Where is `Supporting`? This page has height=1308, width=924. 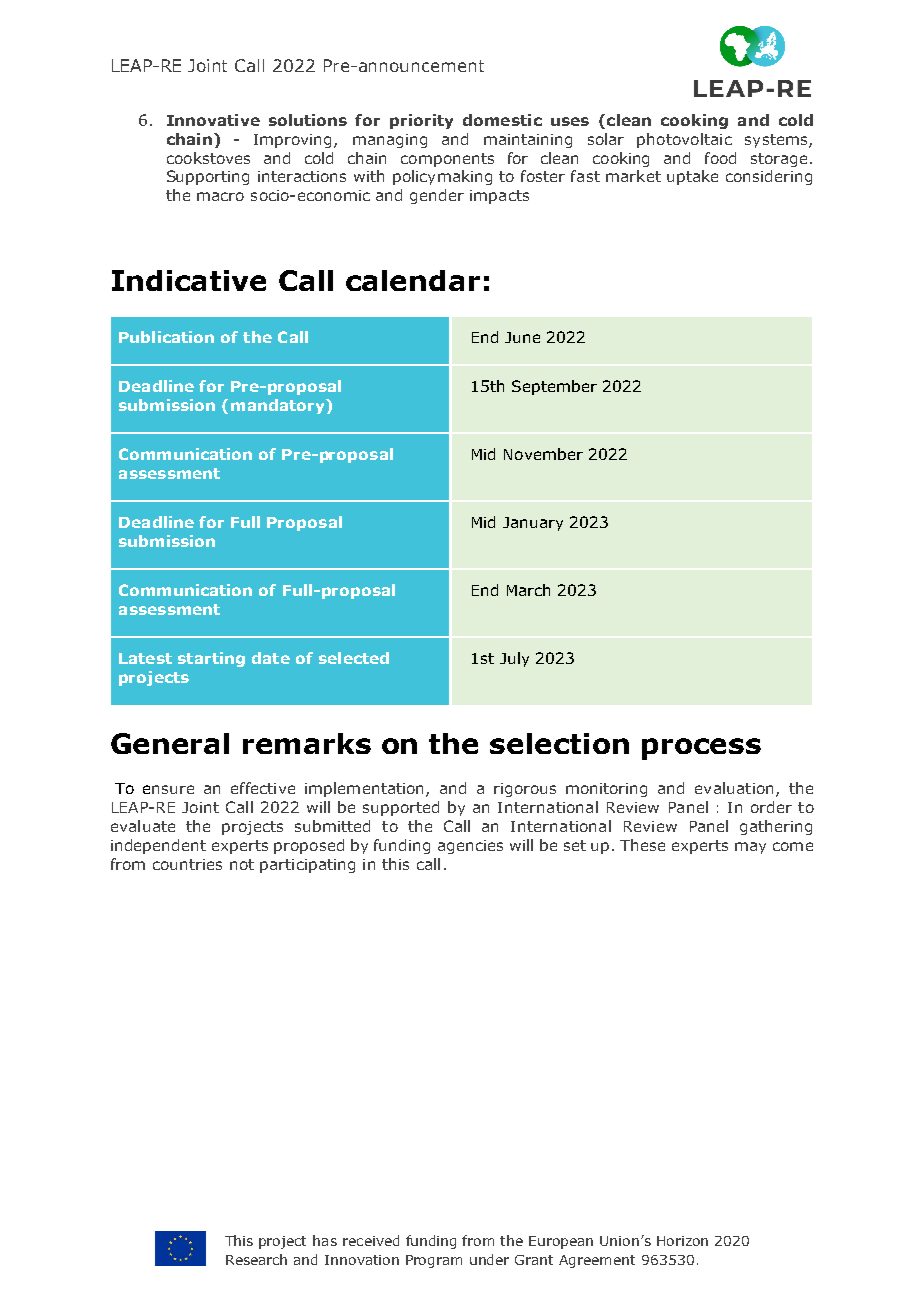 Supporting is located at coordinates (208, 177).
